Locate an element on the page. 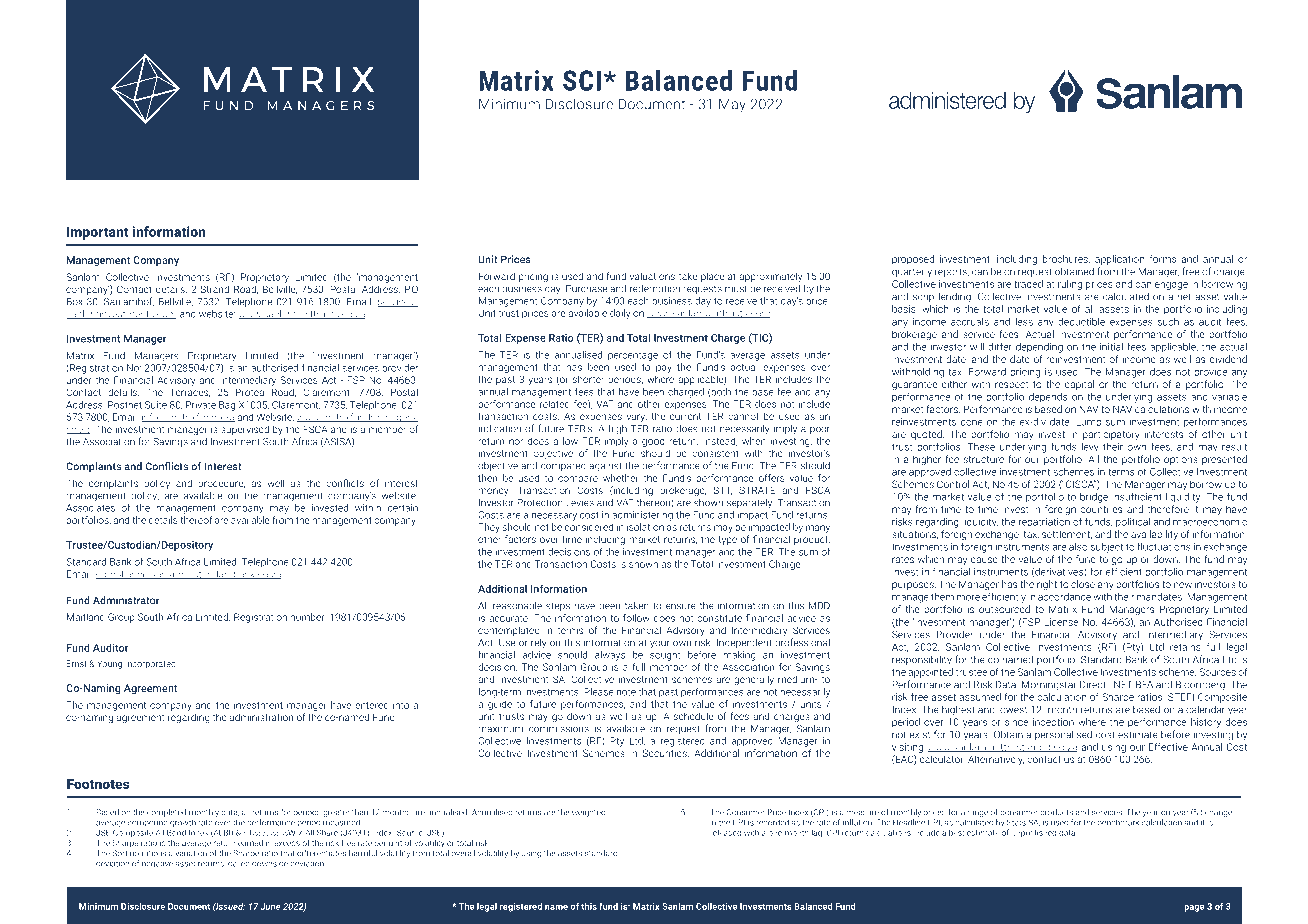  place is located at coordinates (712, 277).
